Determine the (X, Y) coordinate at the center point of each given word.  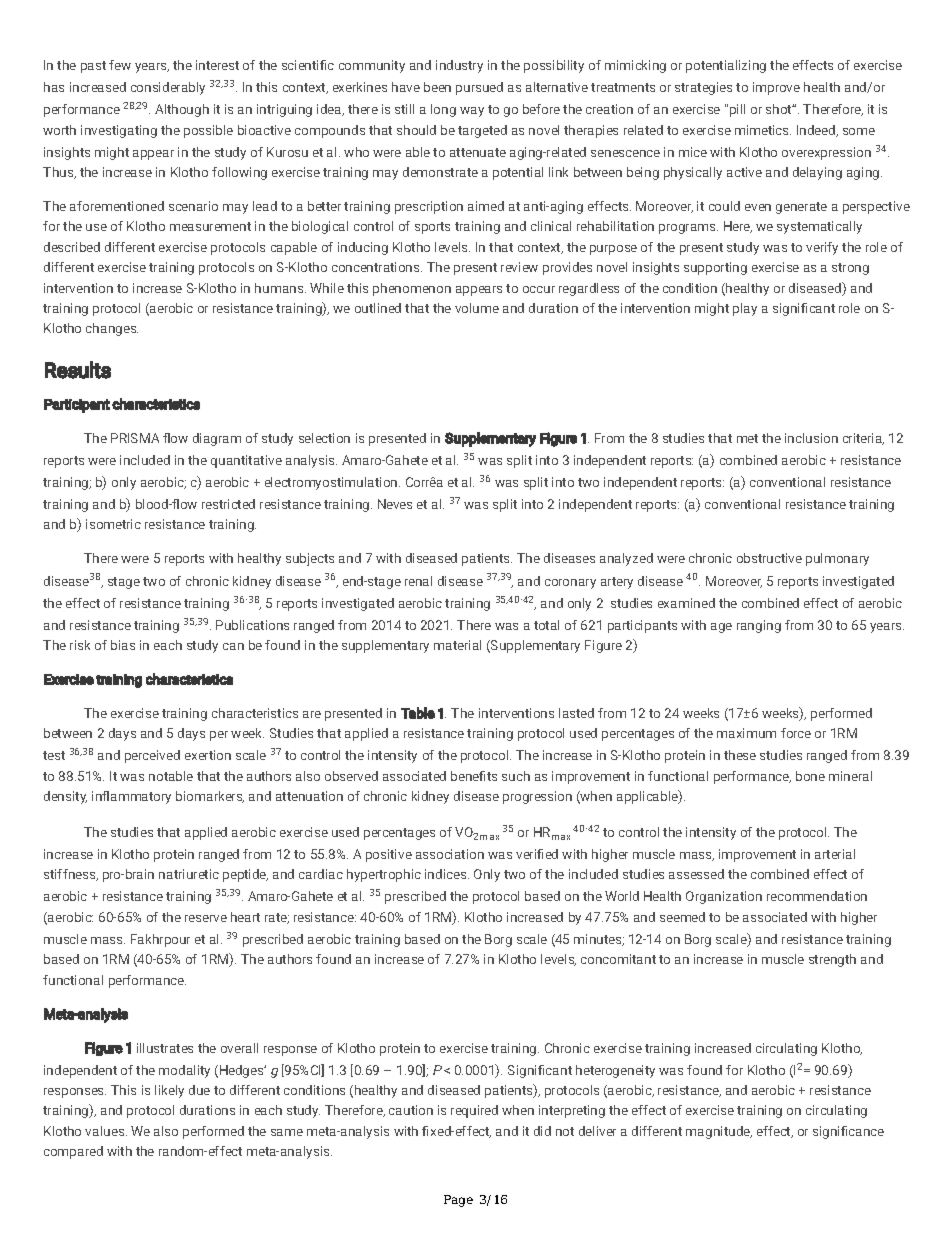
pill (737, 110)
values (106, 1131)
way (472, 112)
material (457, 645)
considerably (168, 88)
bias (123, 645)
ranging (759, 626)
